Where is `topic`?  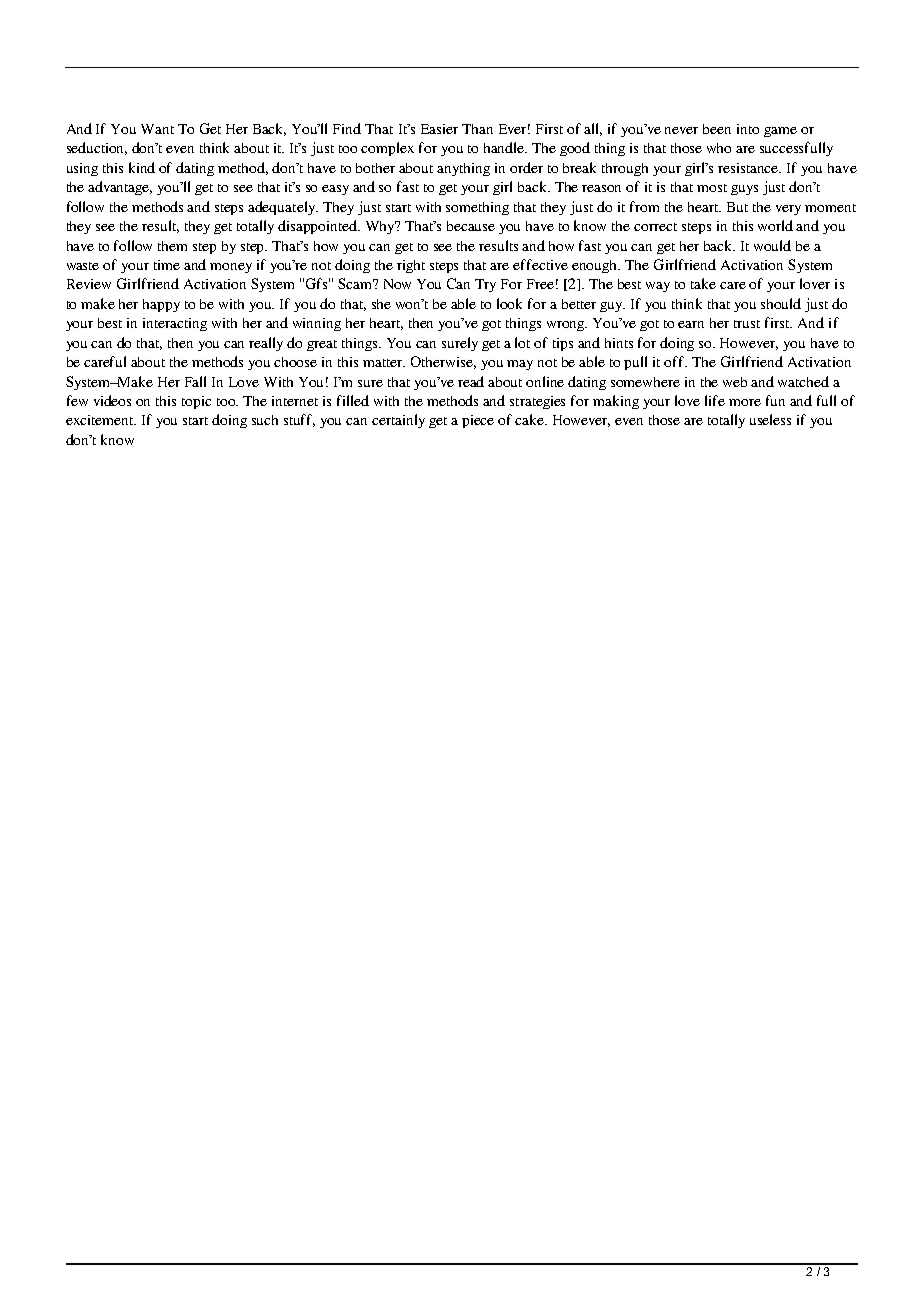
topic is located at coordinates (196, 402).
